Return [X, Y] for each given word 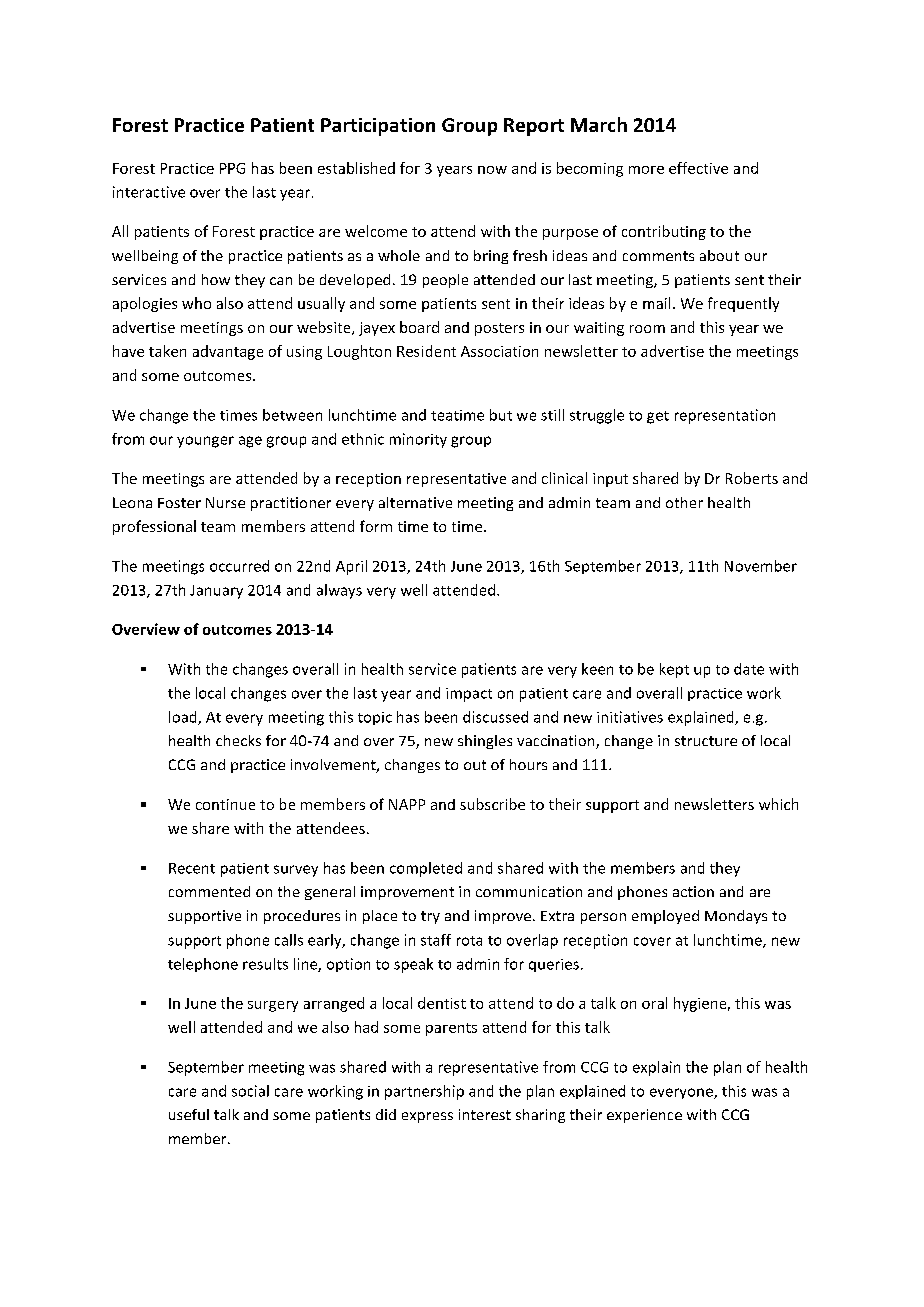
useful [189, 1114]
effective [698, 168]
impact [469, 695]
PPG [232, 168]
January [216, 592]
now [492, 170]
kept [674, 670]
